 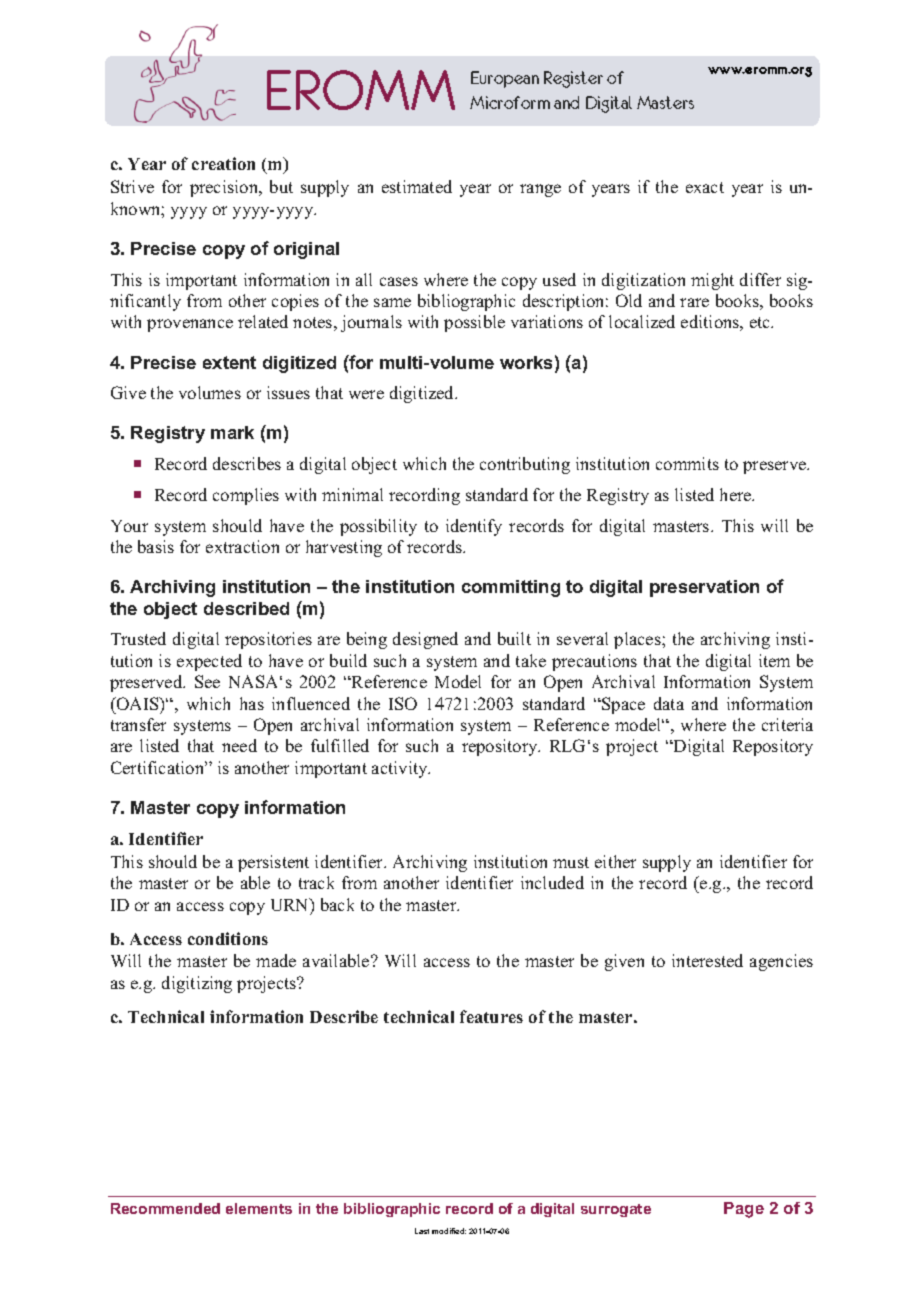 I want to click on designed, so click(x=425, y=640).
